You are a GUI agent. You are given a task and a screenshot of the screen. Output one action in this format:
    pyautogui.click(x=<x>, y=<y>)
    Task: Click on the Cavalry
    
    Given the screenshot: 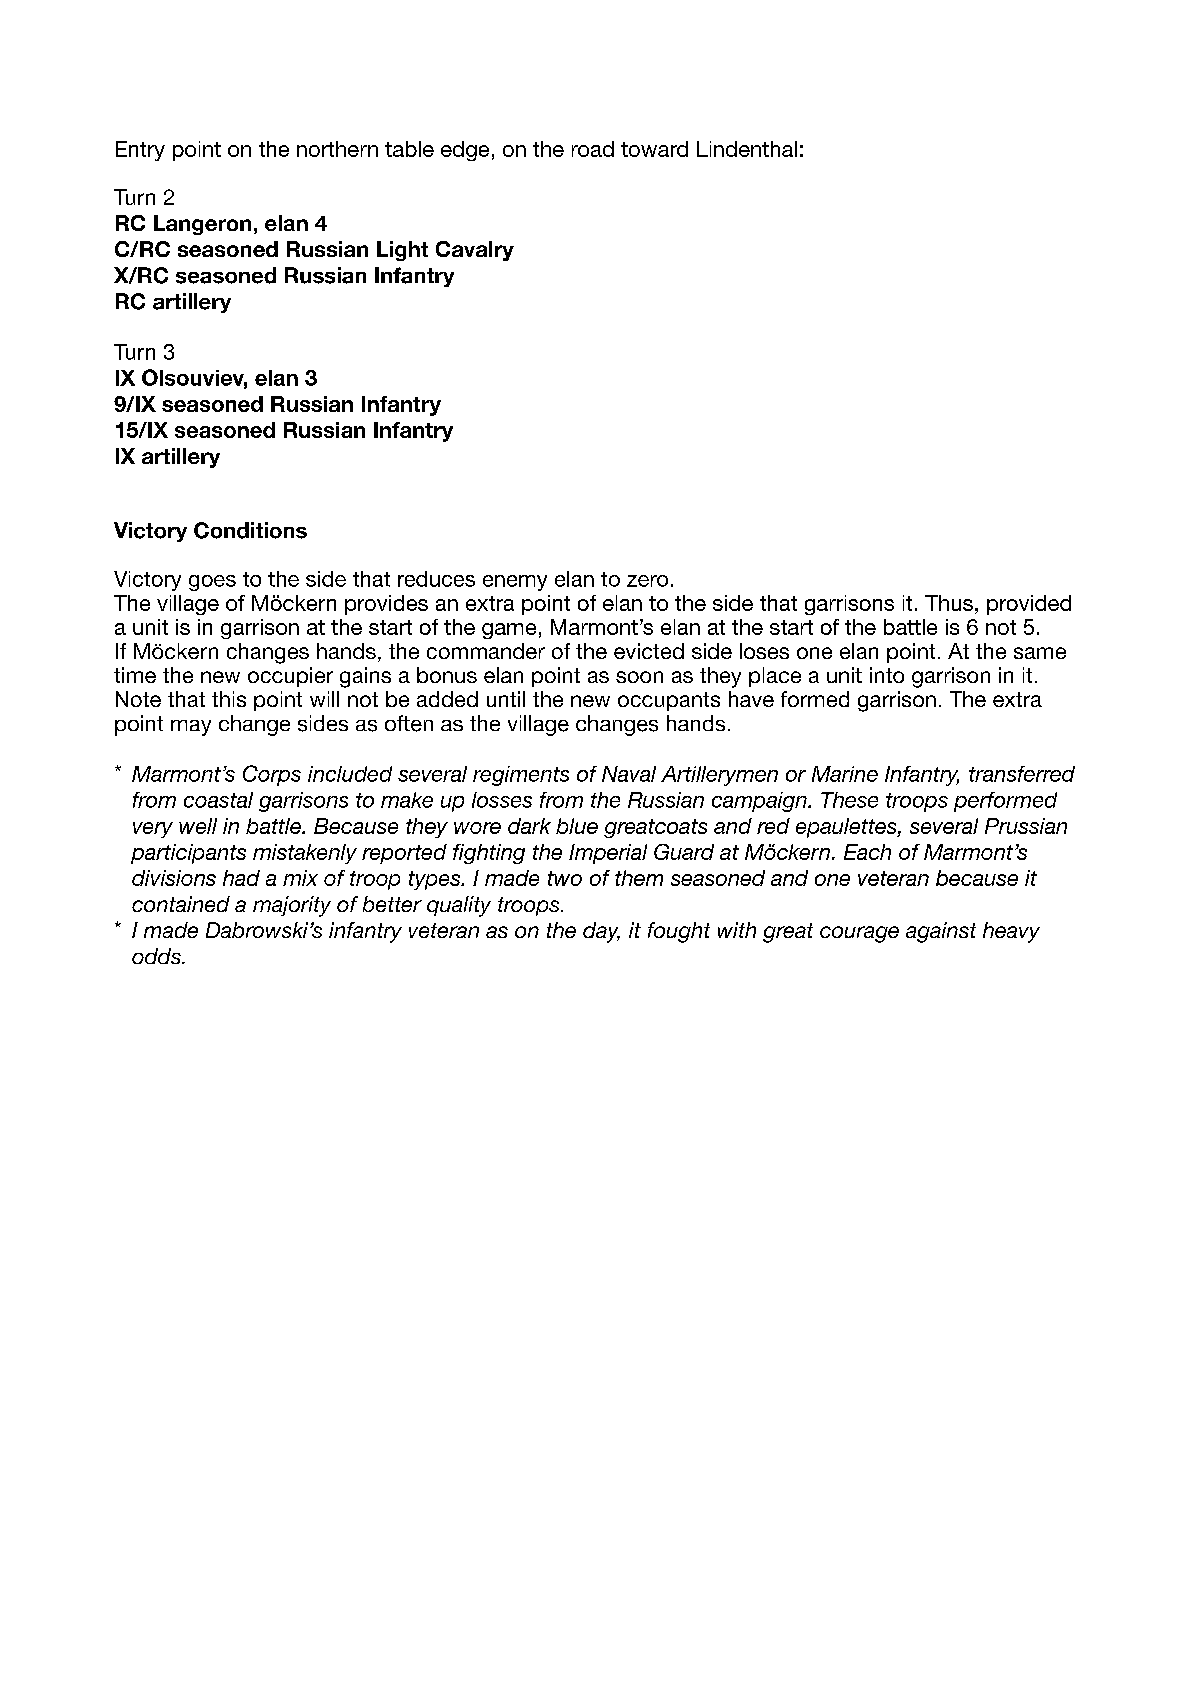 What is the action you would take?
    pyautogui.click(x=475, y=251)
